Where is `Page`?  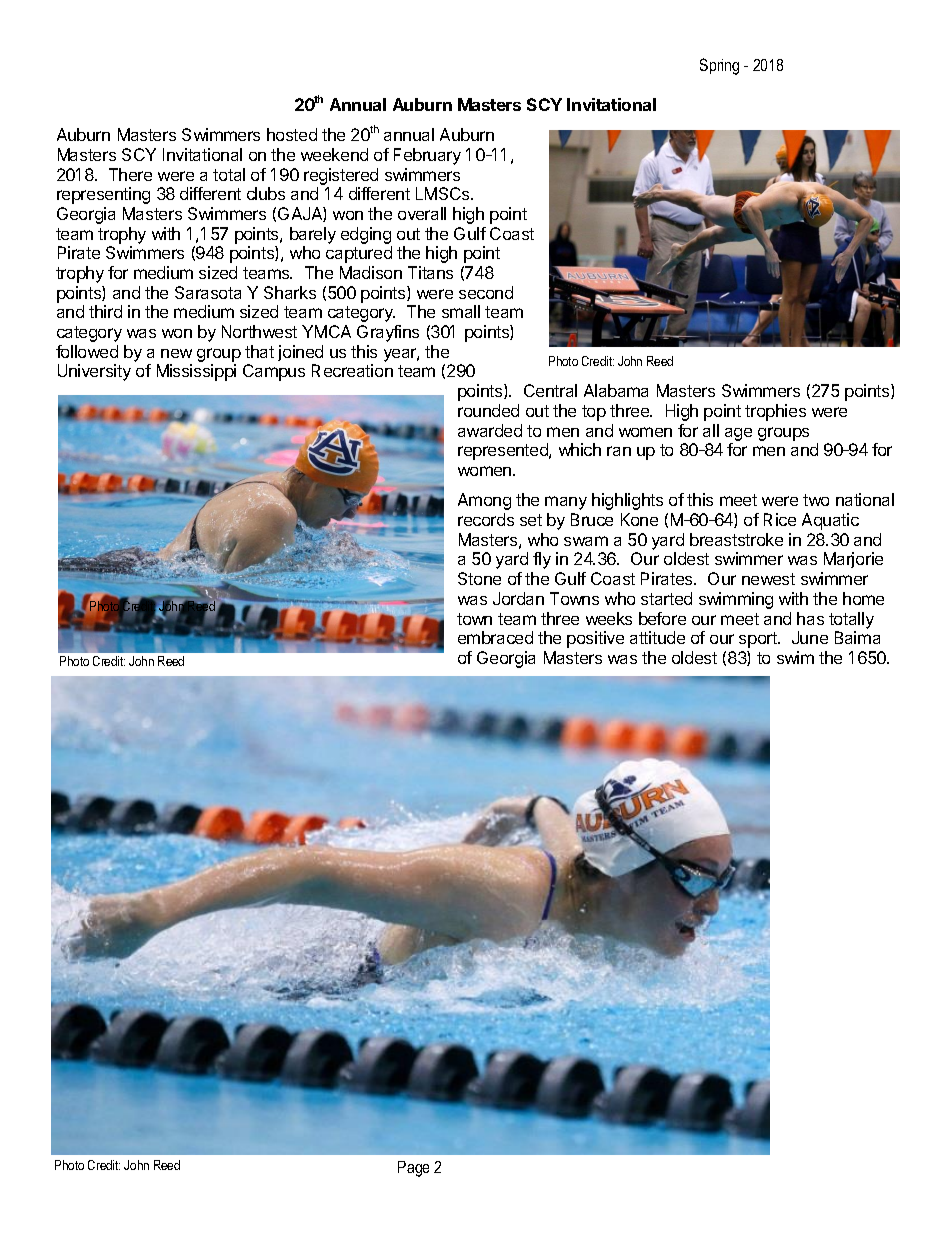 Page is located at coordinates (413, 1169).
